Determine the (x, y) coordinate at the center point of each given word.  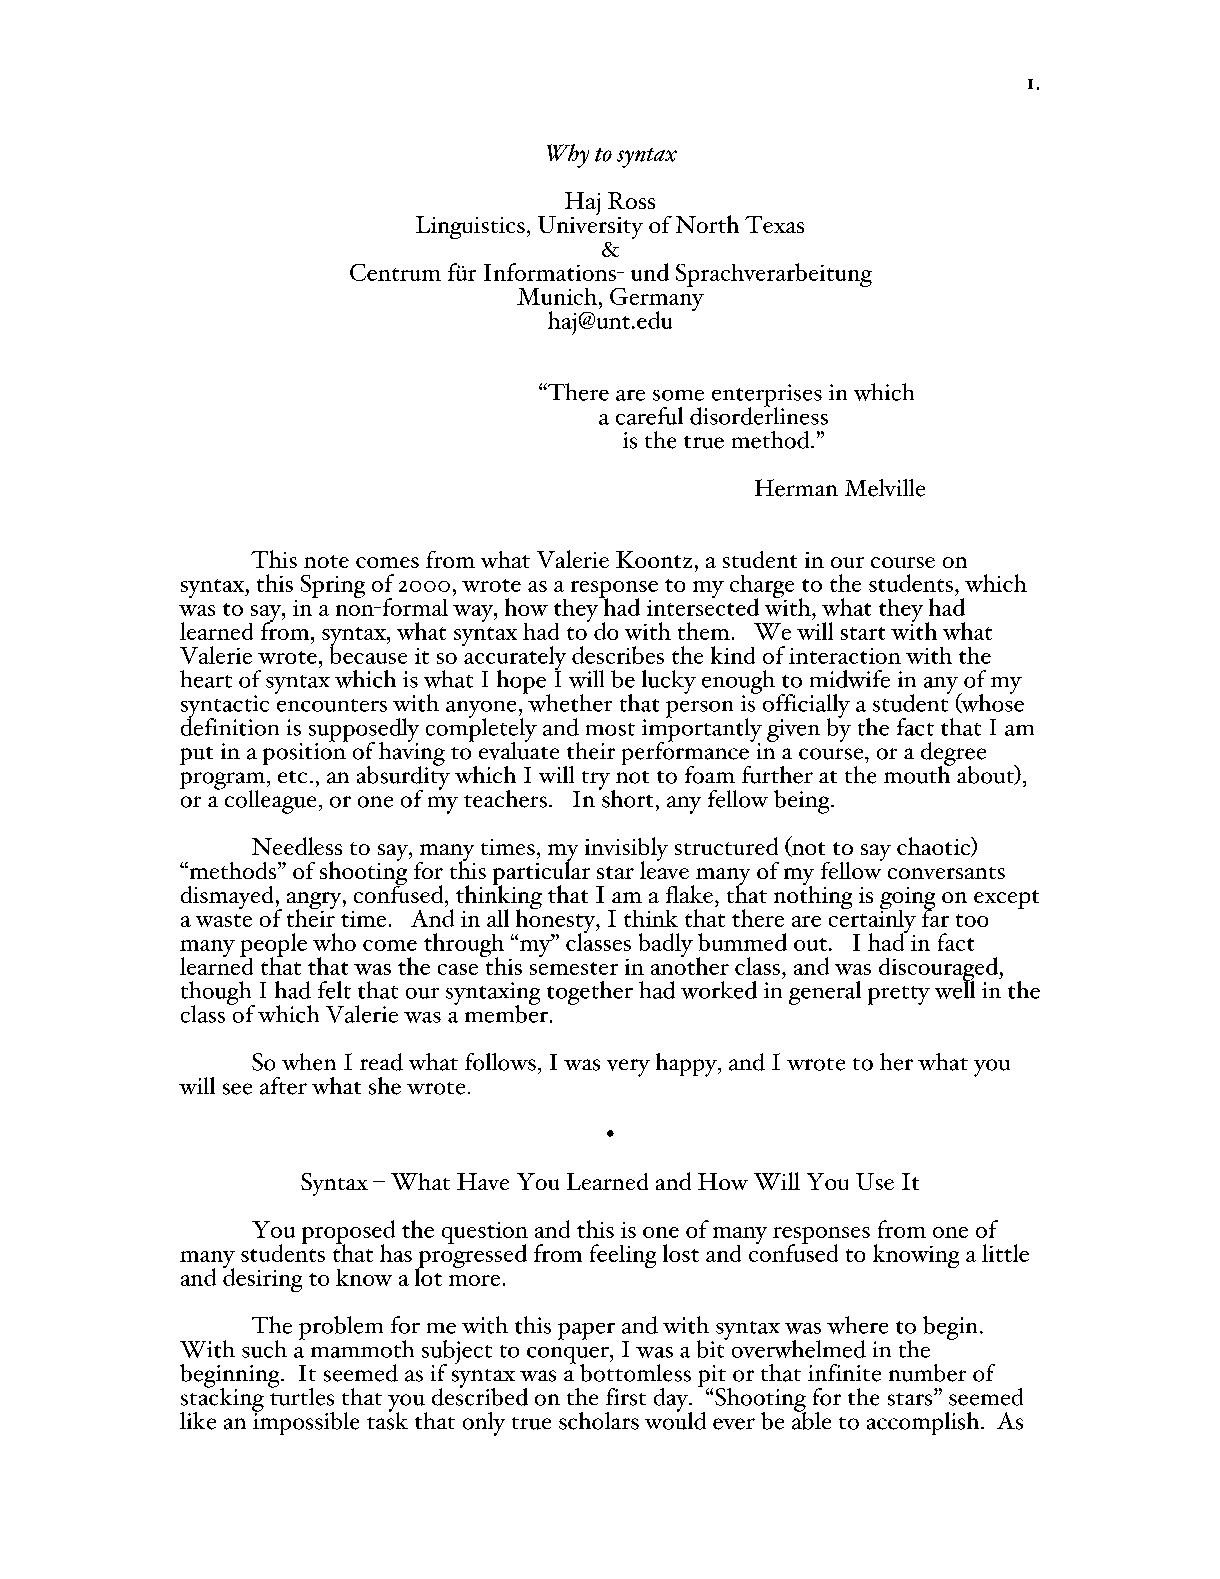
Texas (774, 224)
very (628, 1068)
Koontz (654, 559)
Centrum (395, 272)
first (626, 1397)
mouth (918, 773)
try (596, 781)
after (283, 1086)
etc (292, 777)
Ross (631, 200)
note (326, 561)
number (927, 1373)
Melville (885, 488)
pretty (899, 995)
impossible (305, 1422)
